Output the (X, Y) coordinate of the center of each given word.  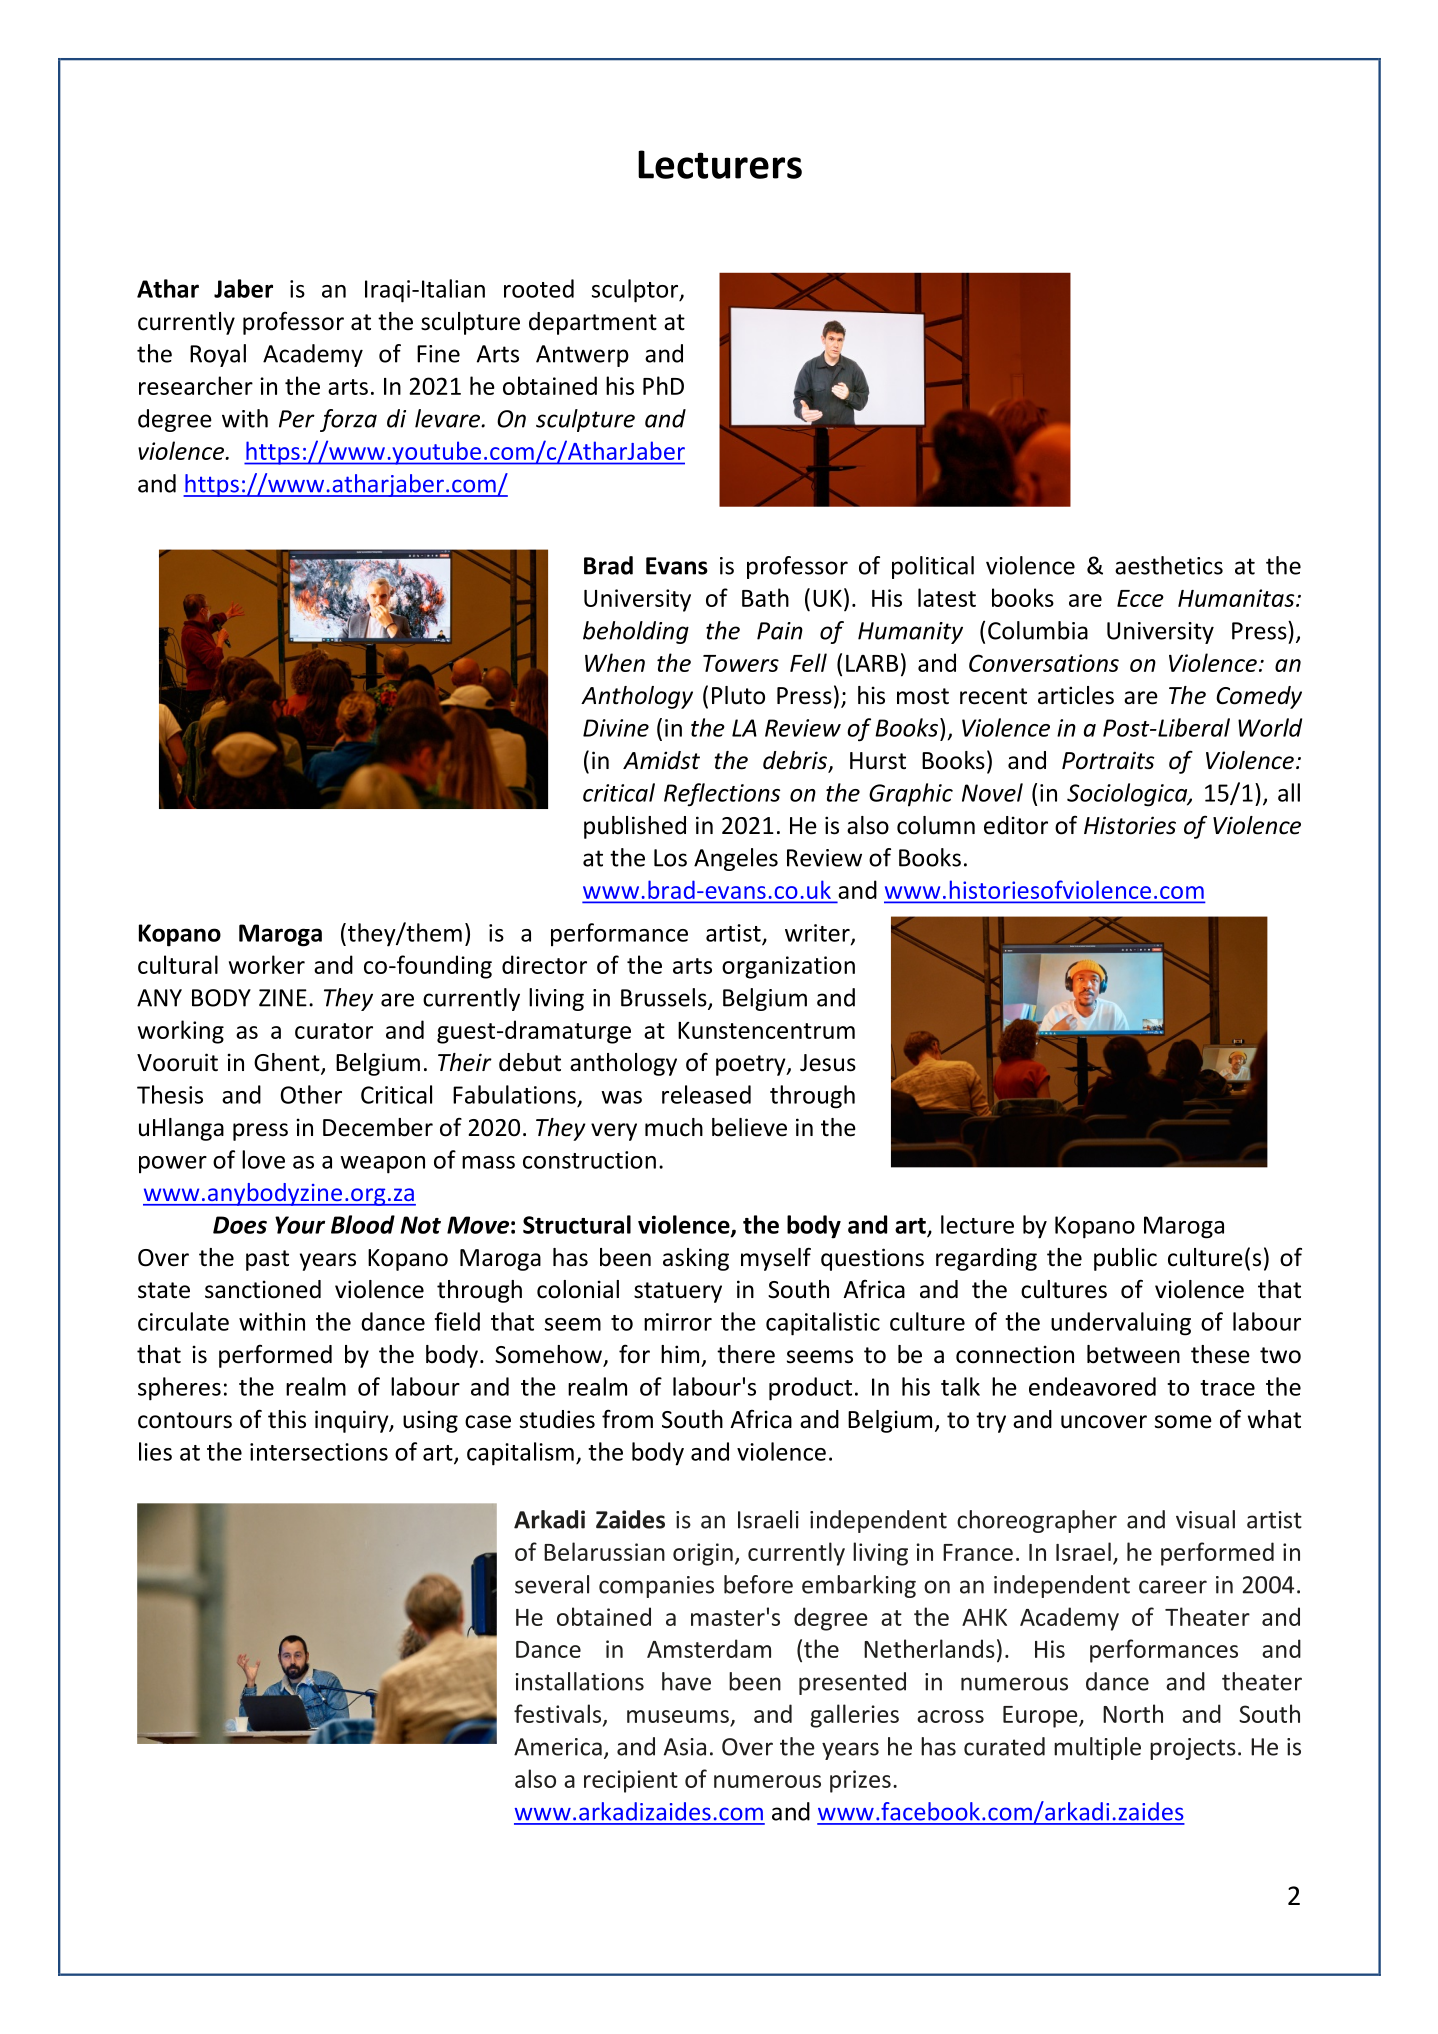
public (1125, 1259)
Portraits (1108, 760)
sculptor (636, 291)
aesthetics (1169, 565)
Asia (685, 1747)
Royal (218, 355)
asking (696, 1259)
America (558, 1747)
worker (267, 964)
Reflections (722, 795)
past (267, 1260)
